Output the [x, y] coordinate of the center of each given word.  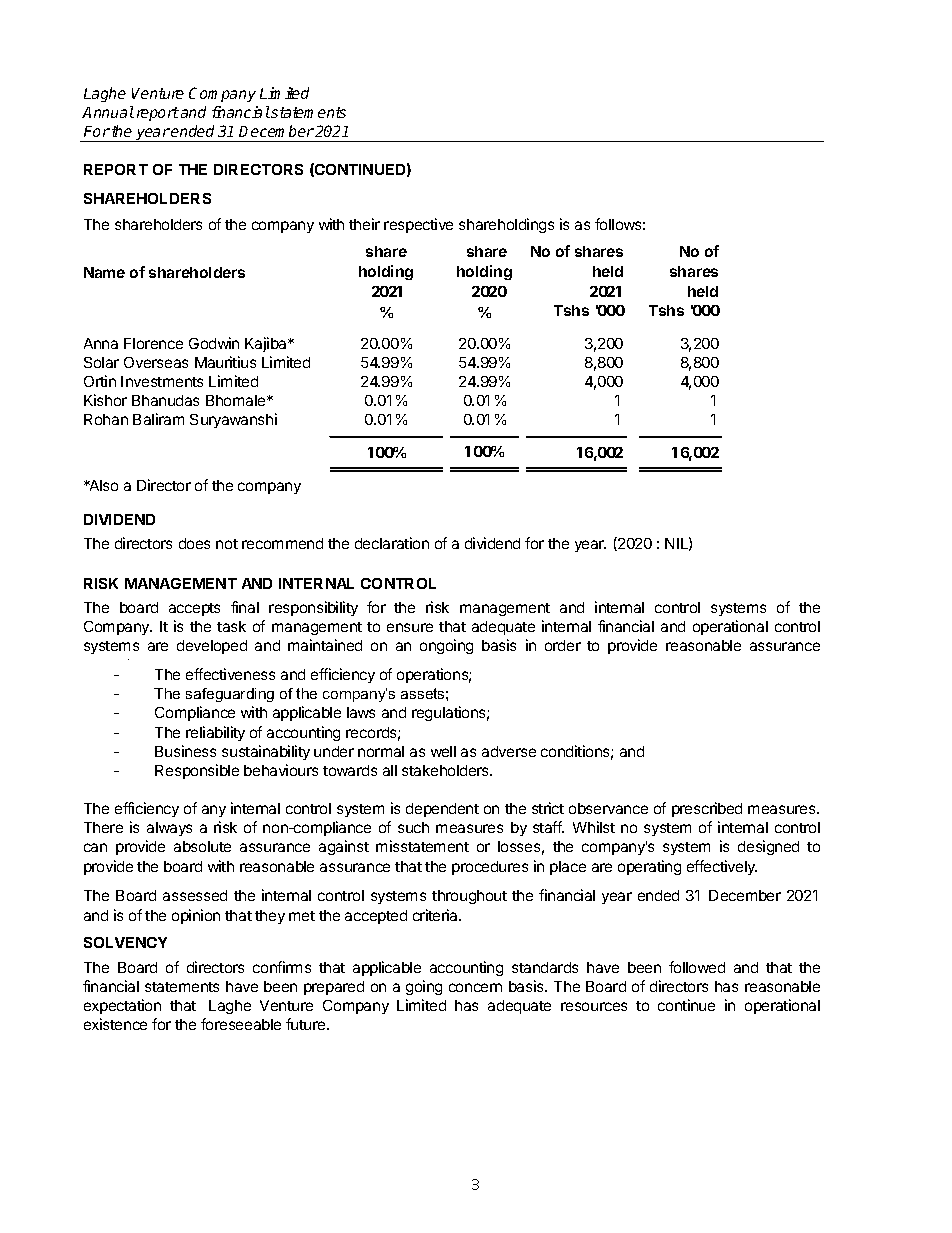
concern [475, 987]
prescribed [707, 809]
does [194, 543]
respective [418, 225]
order [563, 645]
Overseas [156, 362]
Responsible [197, 771]
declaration [392, 543]
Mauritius [225, 362]
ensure [410, 627]
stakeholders [447, 770]
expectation [122, 1006]
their [364, 224]
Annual [108, 112]
